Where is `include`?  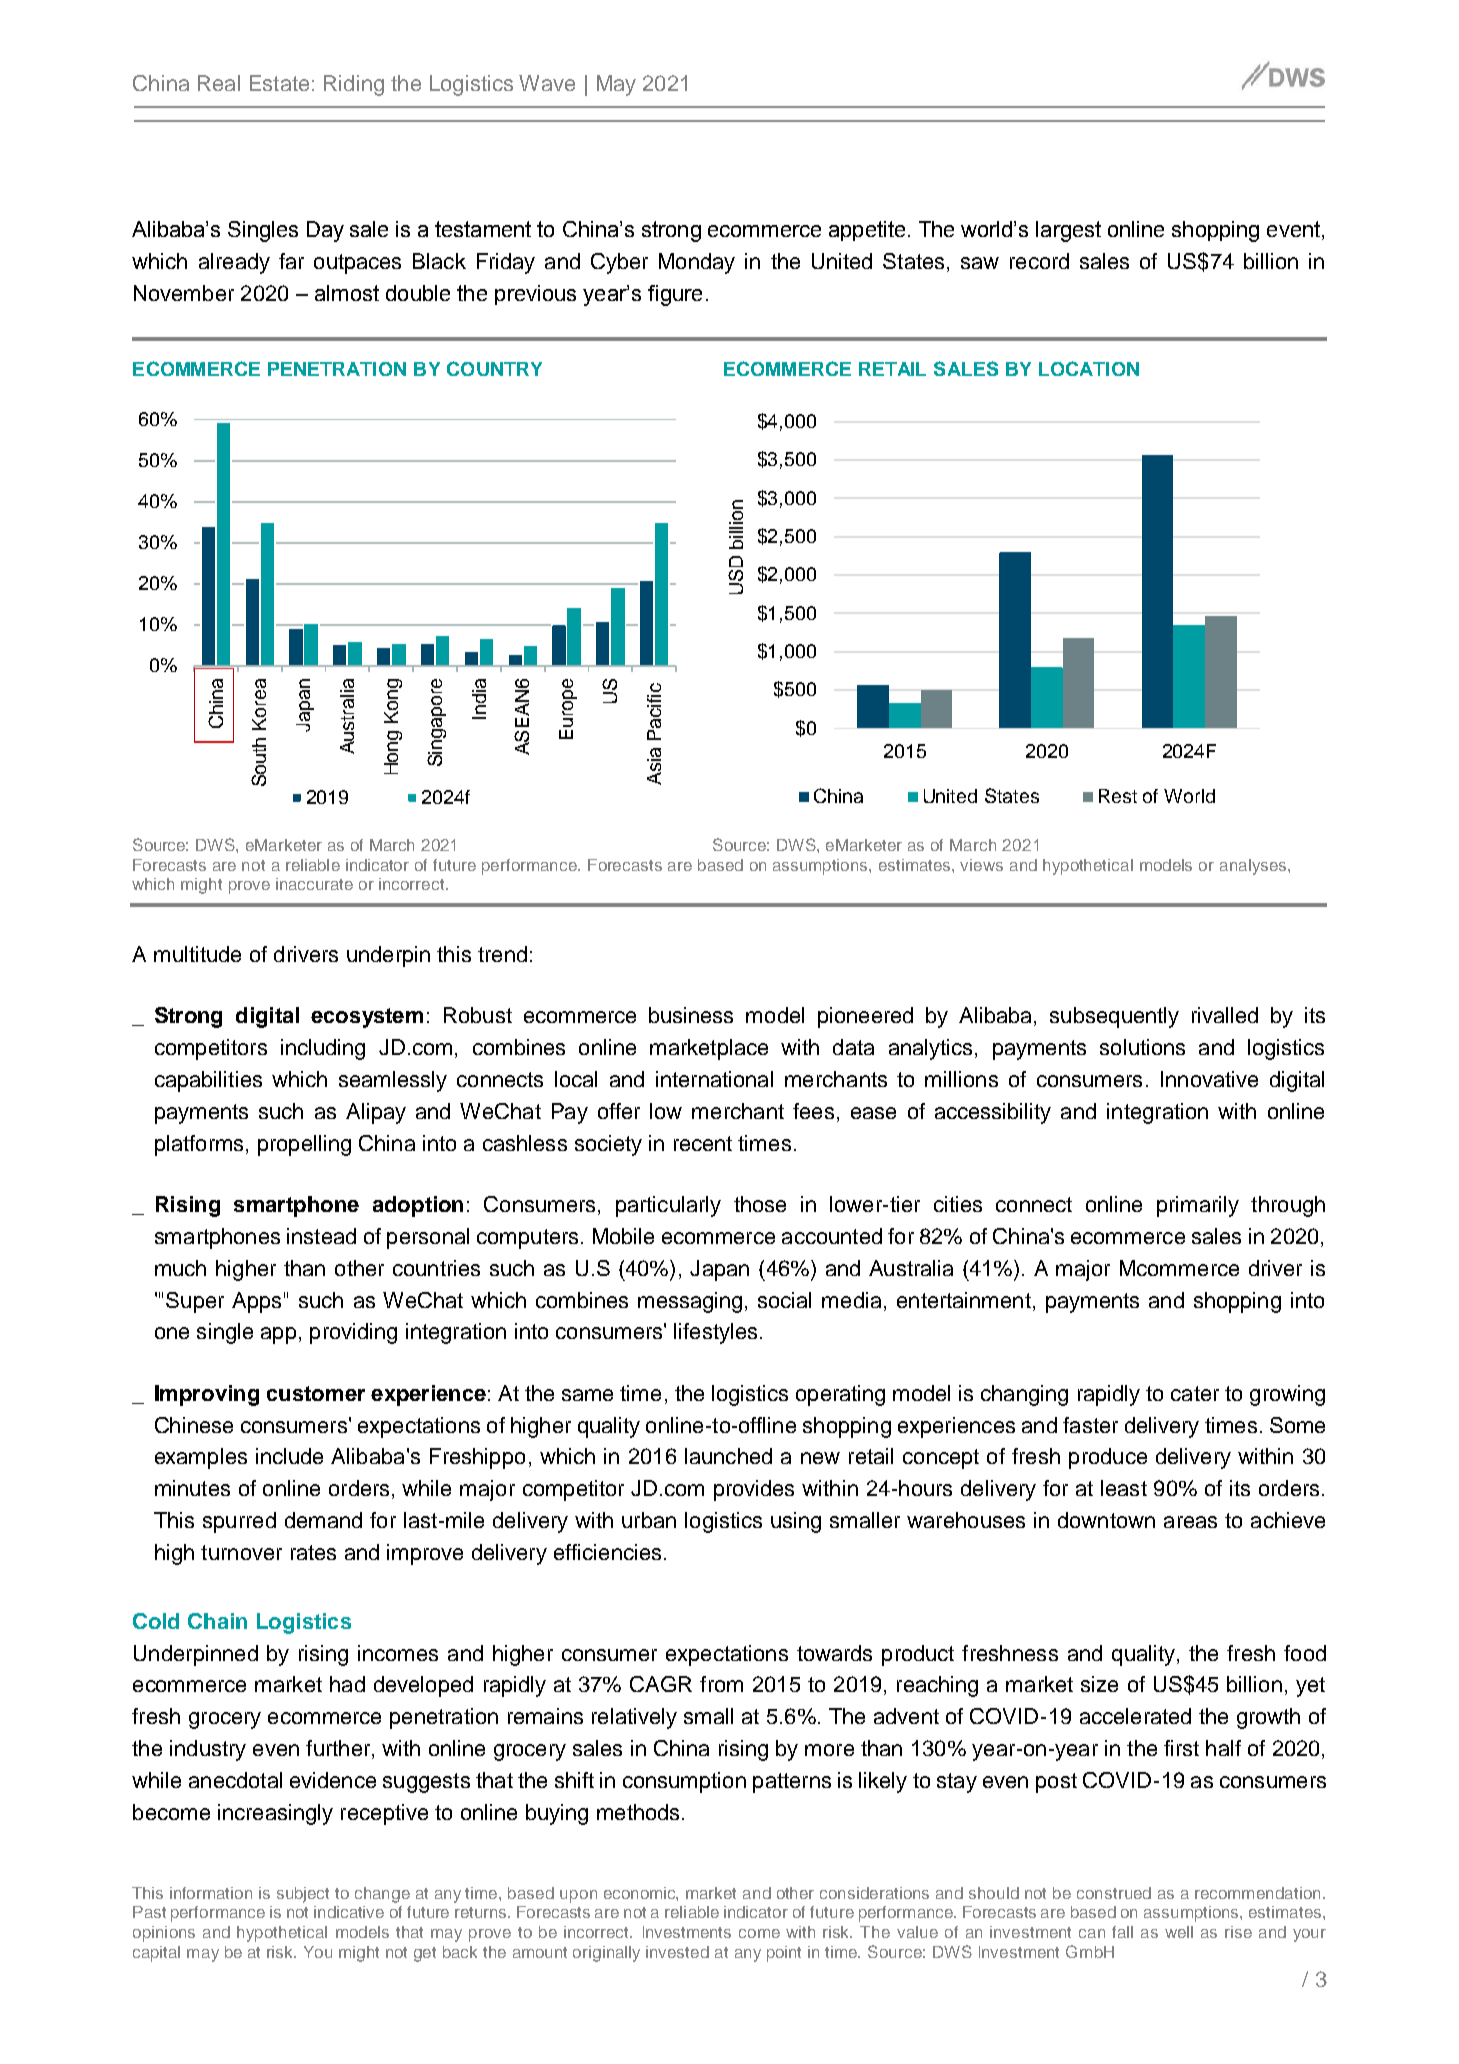 include is located at coordinates (289, 1456).
